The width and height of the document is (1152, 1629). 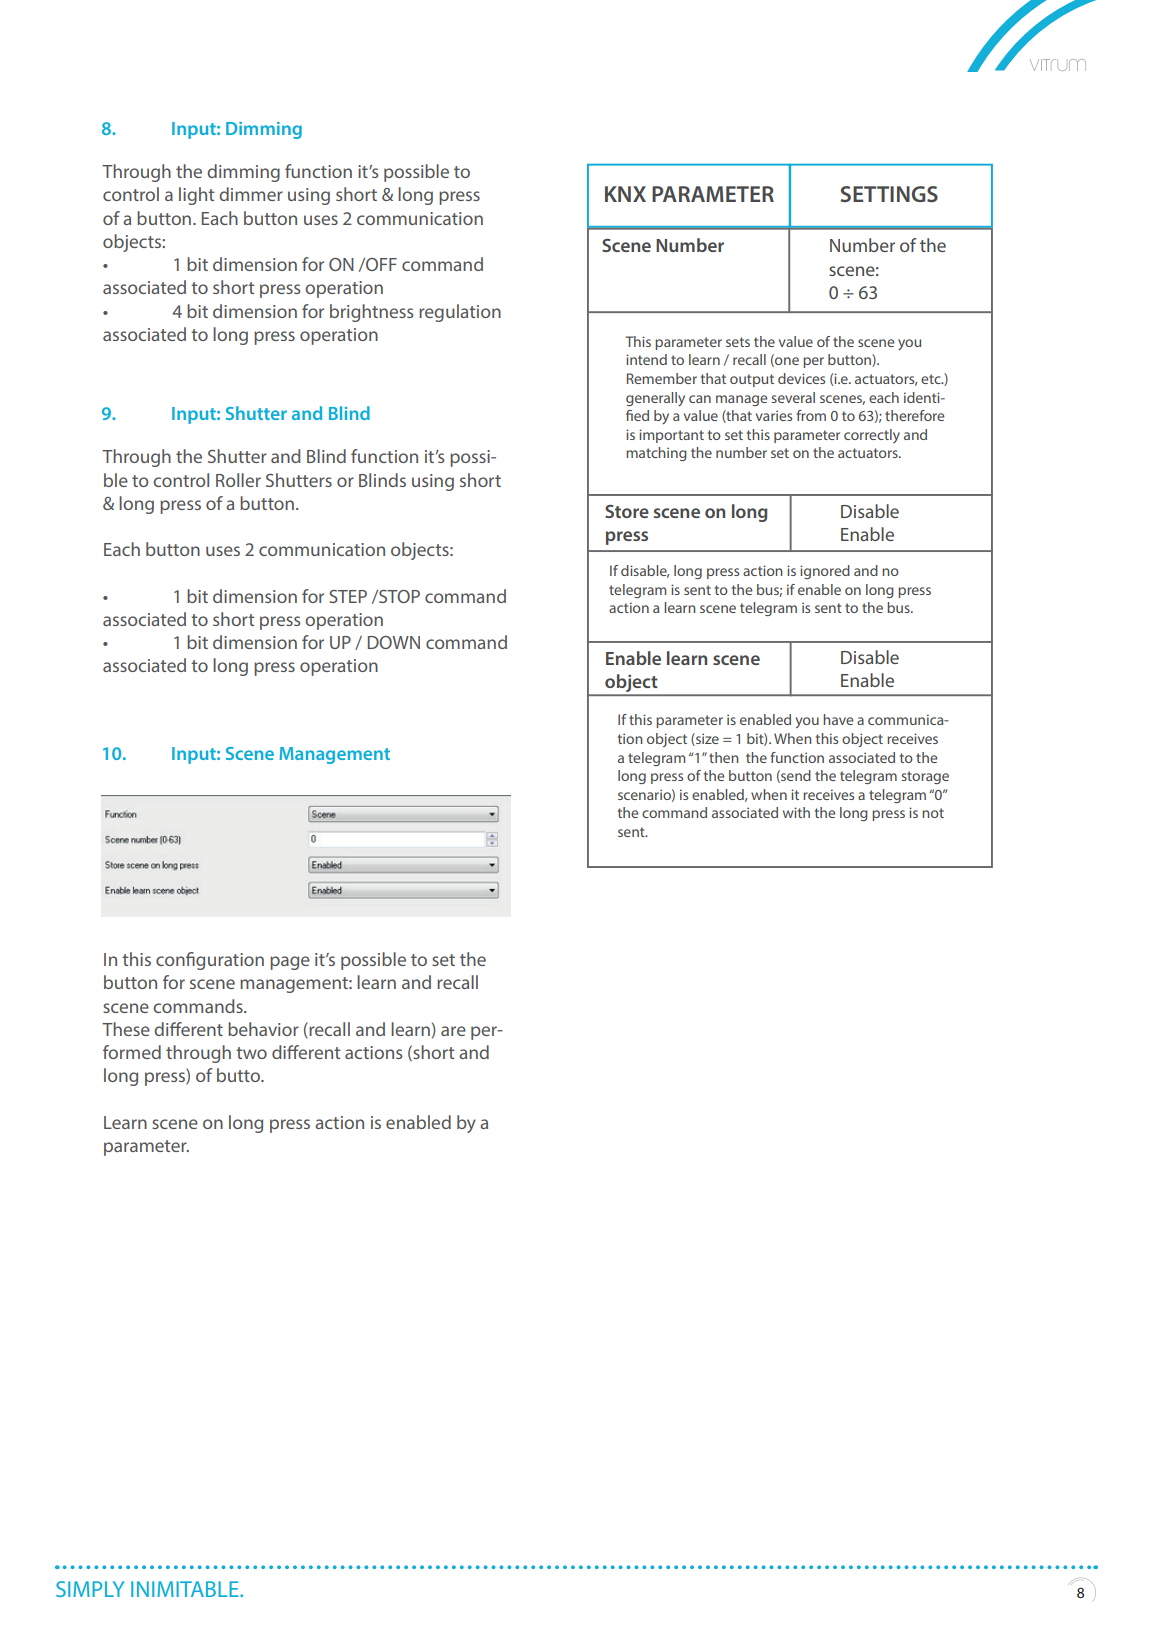 I want to click on are, so click(x=453, y=1031).
